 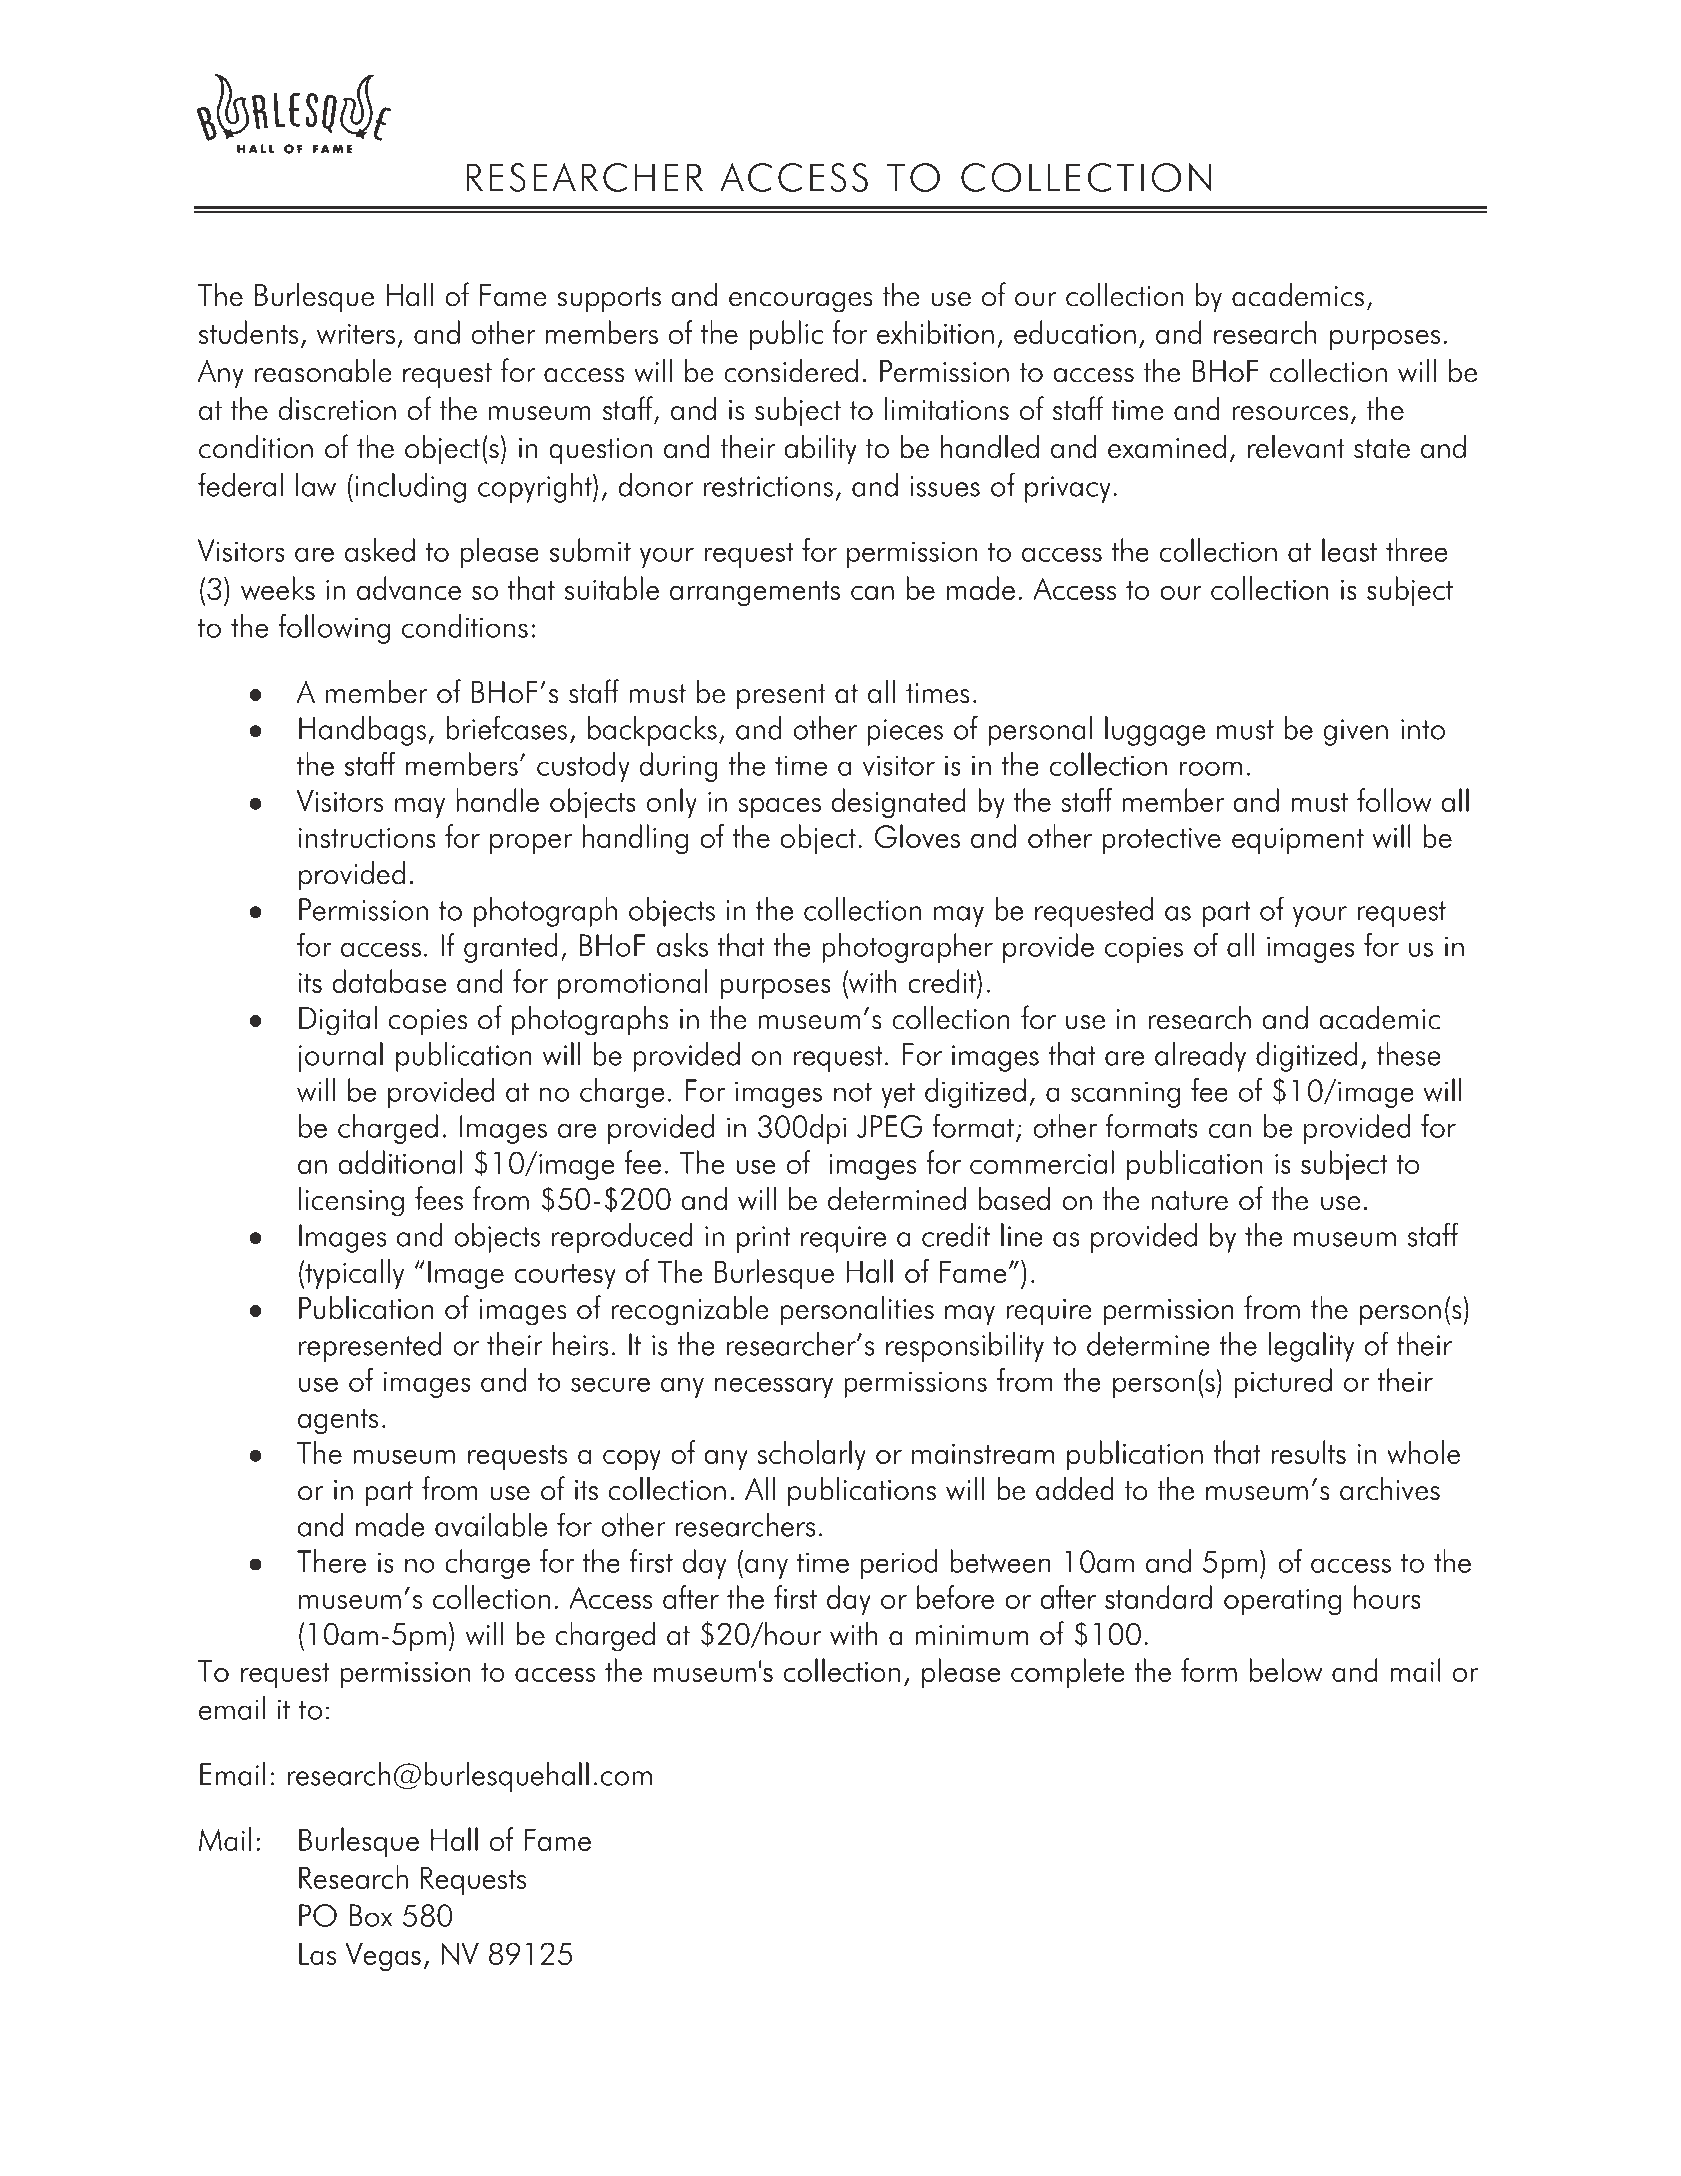 What do you see at coordinates (791, 370) in the screenshot?
I see `considered` at bounding box center [791, 370].
